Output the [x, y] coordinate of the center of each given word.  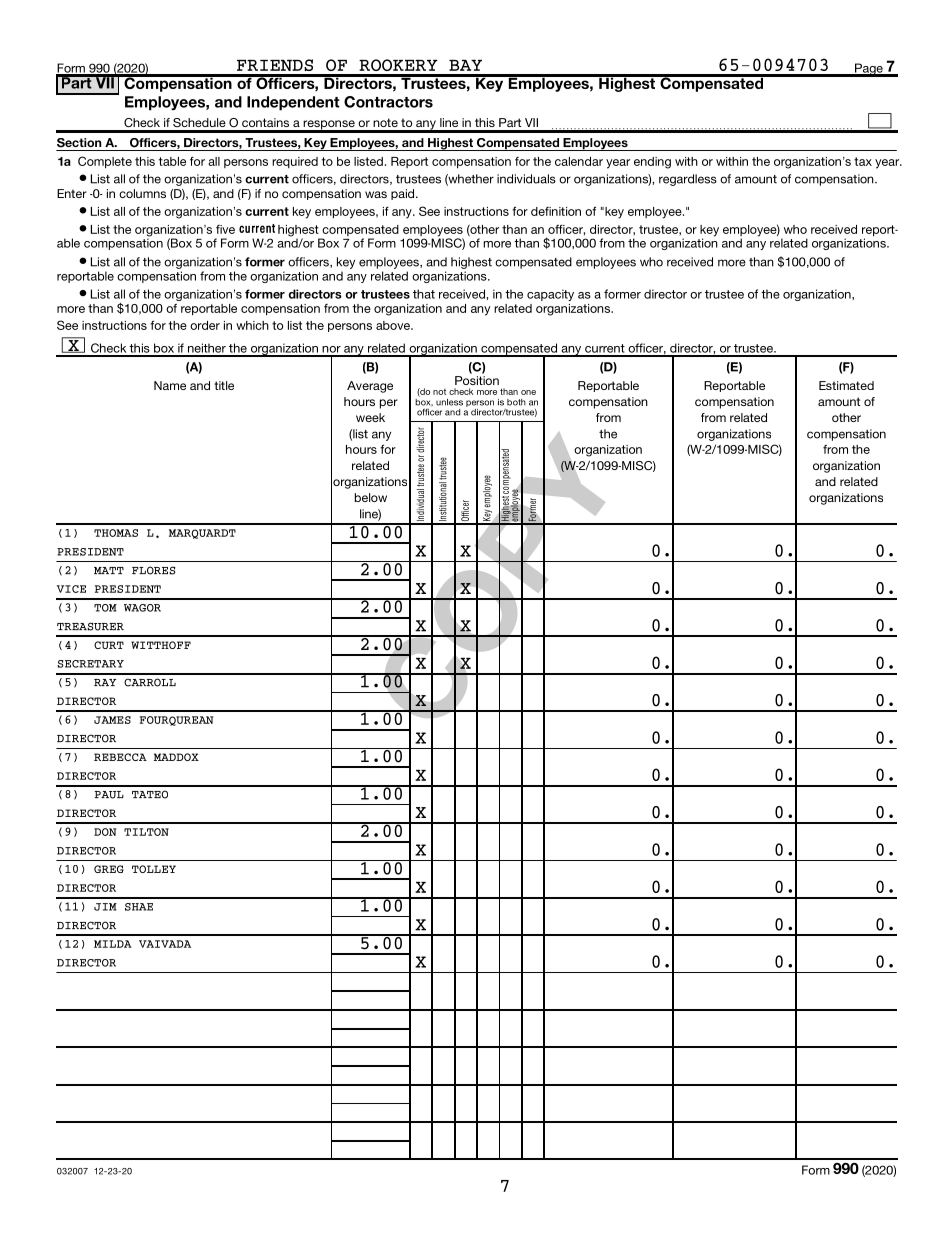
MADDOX [176, 757]
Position [477, 380]
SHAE [139, 907]
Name [170, 385]
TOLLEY [154, 869]
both [516, 402]
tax [863, 161]
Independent [293, 103]
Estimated [846, 385]
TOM [105, 608]
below [371, 497]
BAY [465, 65]
